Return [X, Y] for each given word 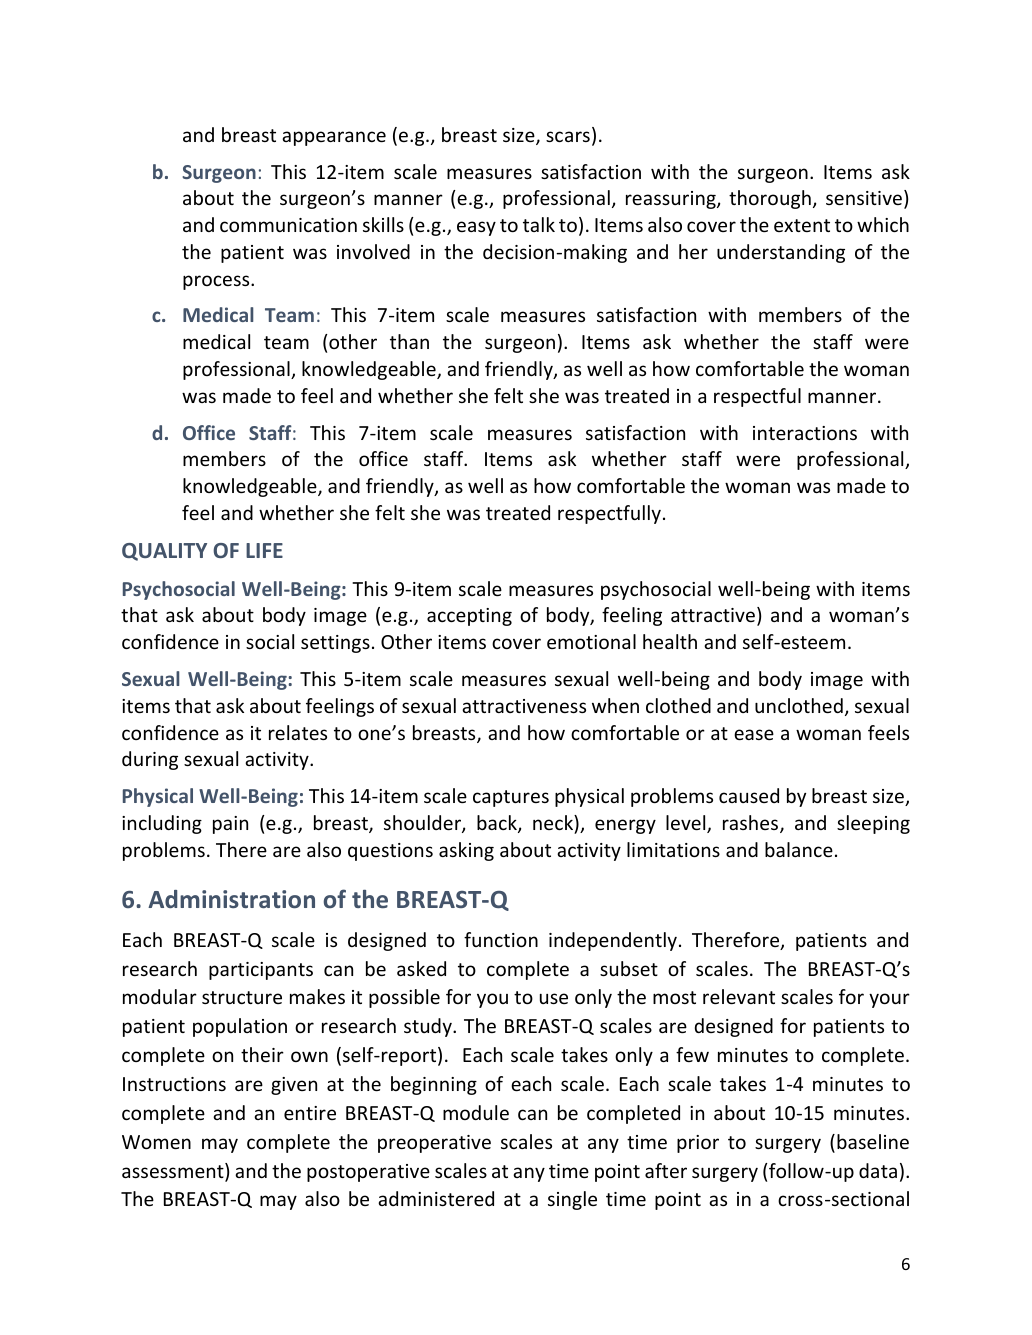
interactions [805, 433]
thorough [770, 199]
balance [799, 849]
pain [230, 825]
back [498, 824]
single [572, 1200]
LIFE [264, 550]
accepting [469, 617]
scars [568, 136]
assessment [174, 1172]
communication [288, 225]
